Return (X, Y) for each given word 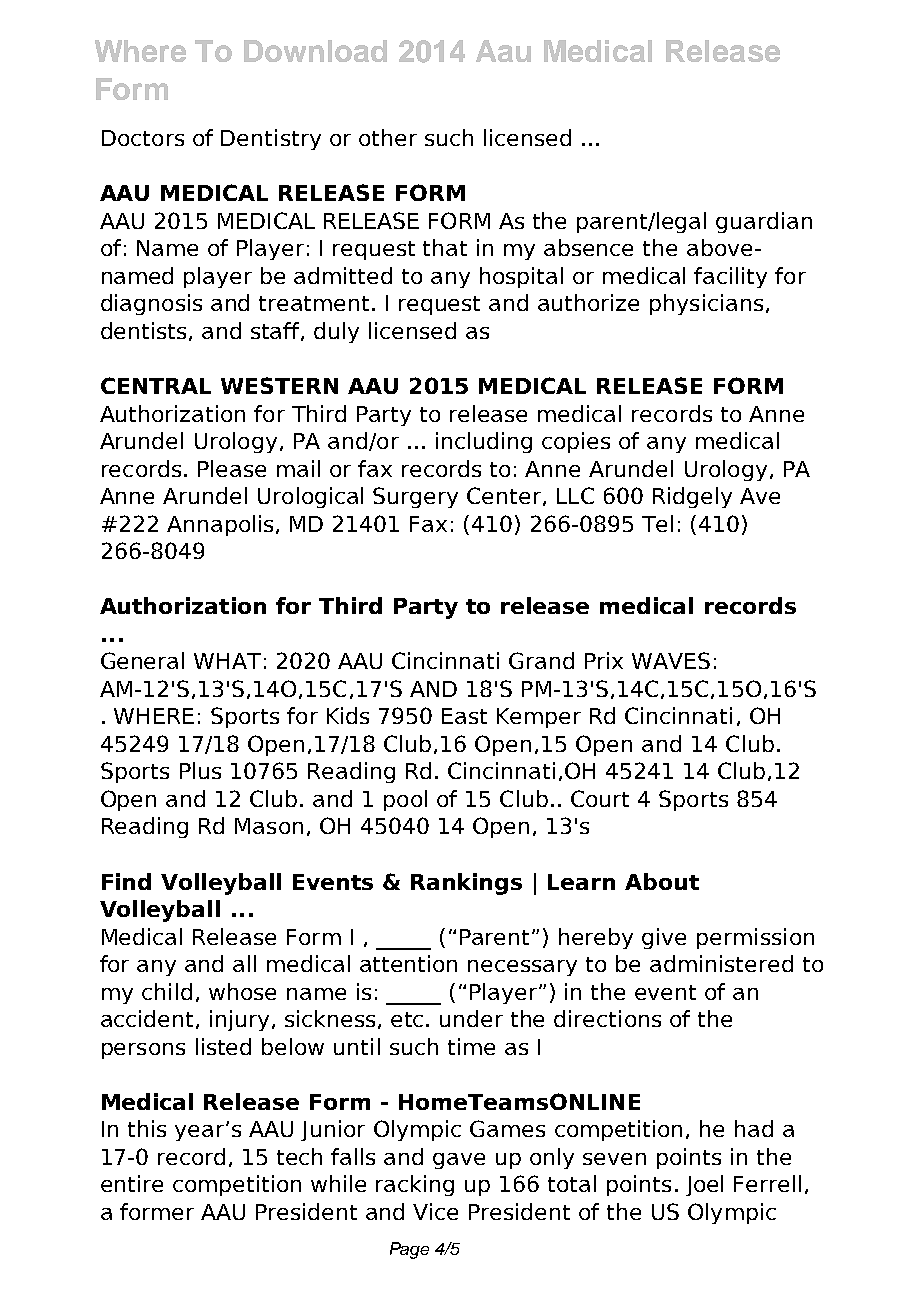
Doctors (143, 138)
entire (132, 1183)
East (464, 716)
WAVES (671, 660)
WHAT (227, 661)
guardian (764, 222)
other (388, 137)
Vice (435, 1211)
